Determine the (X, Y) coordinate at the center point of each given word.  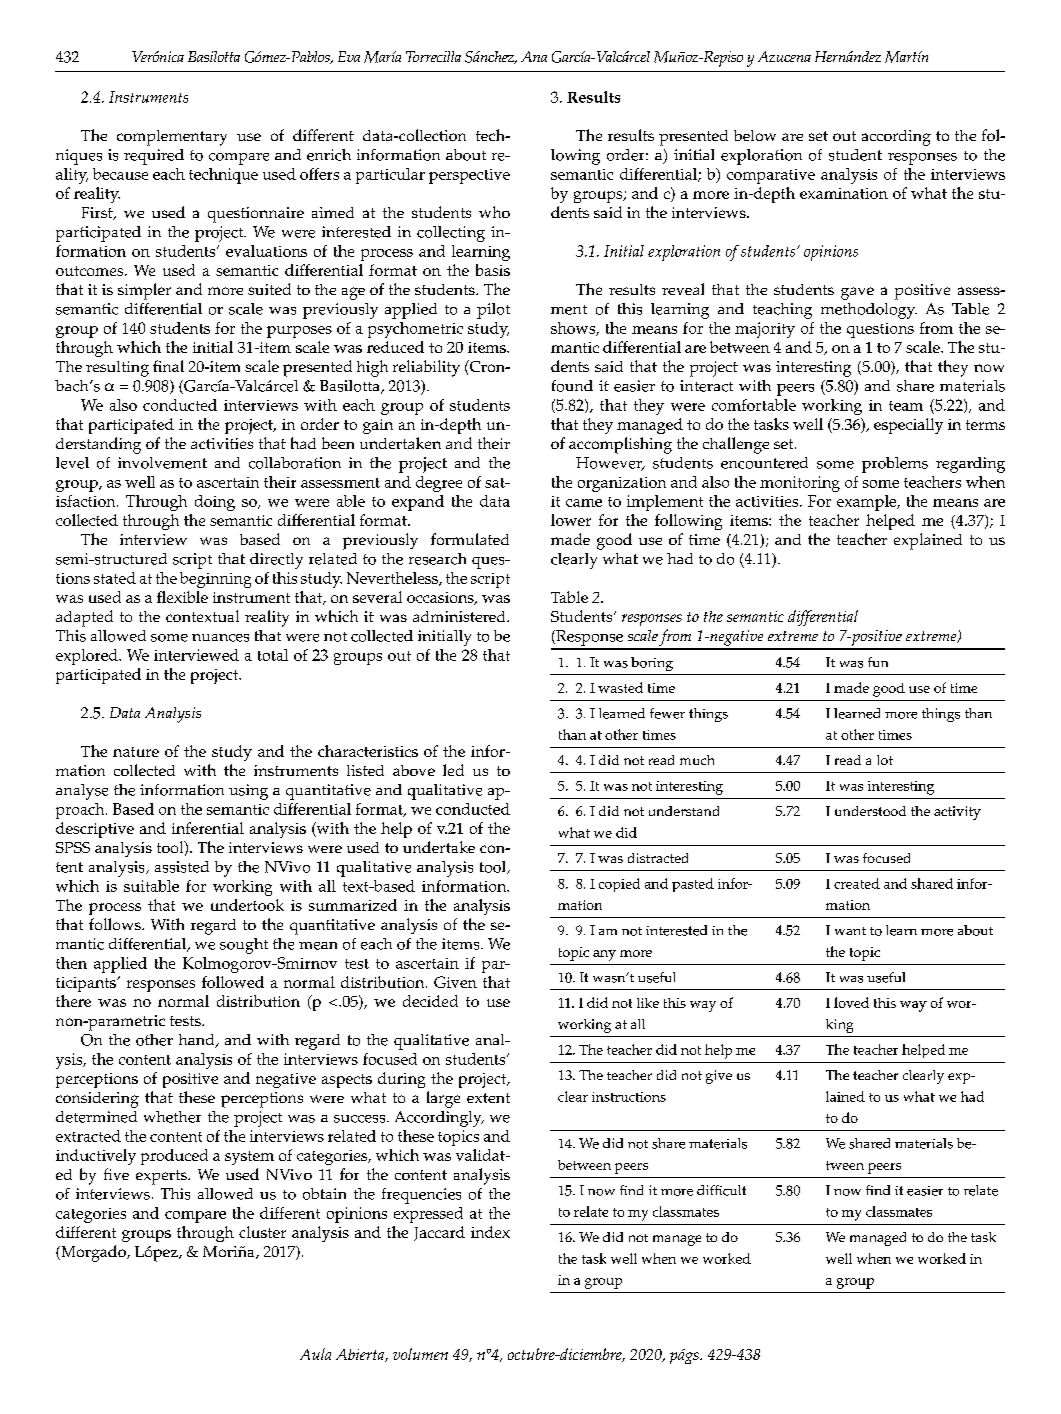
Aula (315, 1354)
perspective (469, 176)
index (490, 1232)
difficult (721, 1190)
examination (844, 193)
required (154, 157)
